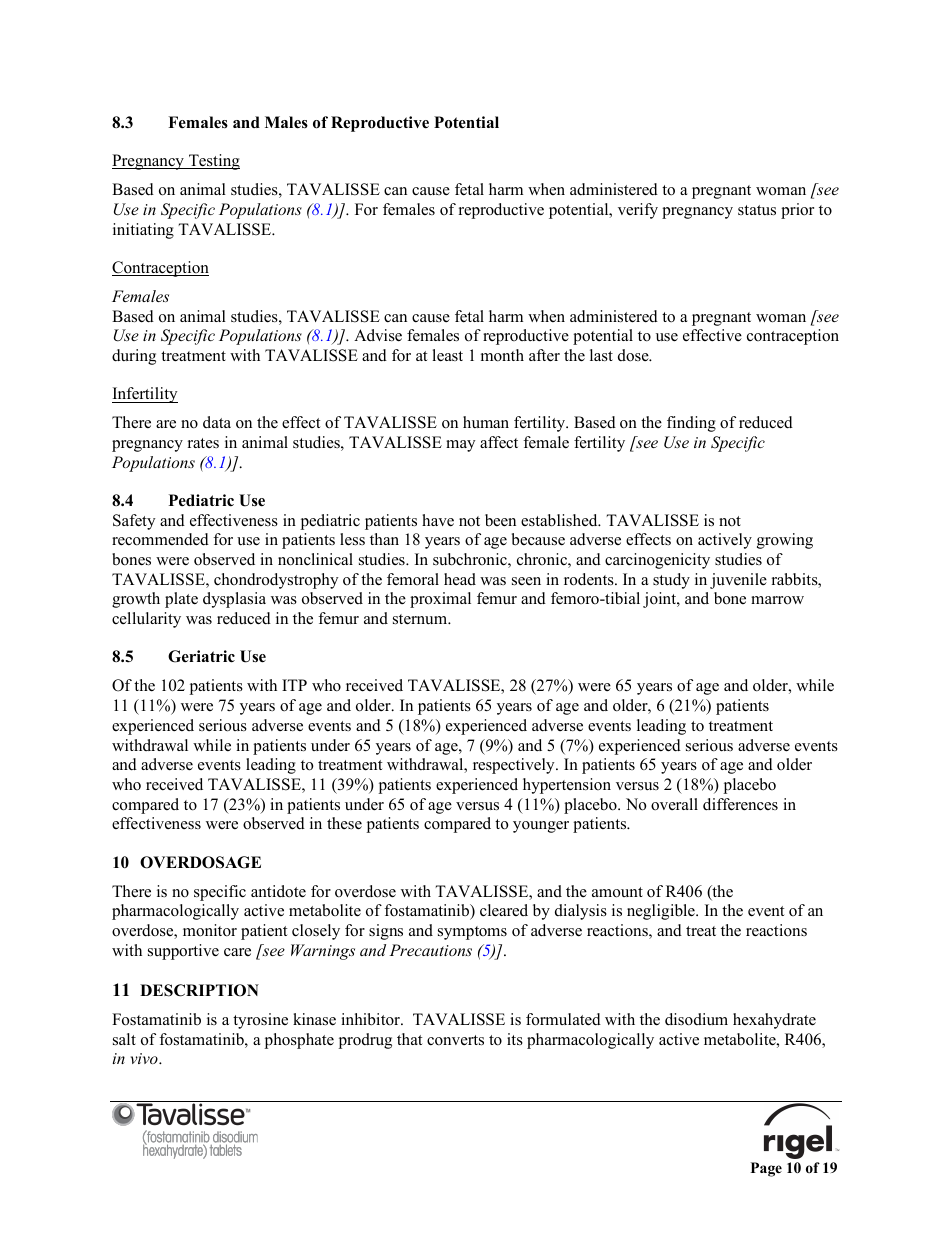  Describe the element at coordinates (740, 804) in the screenshot. I see `differences` at that location.
